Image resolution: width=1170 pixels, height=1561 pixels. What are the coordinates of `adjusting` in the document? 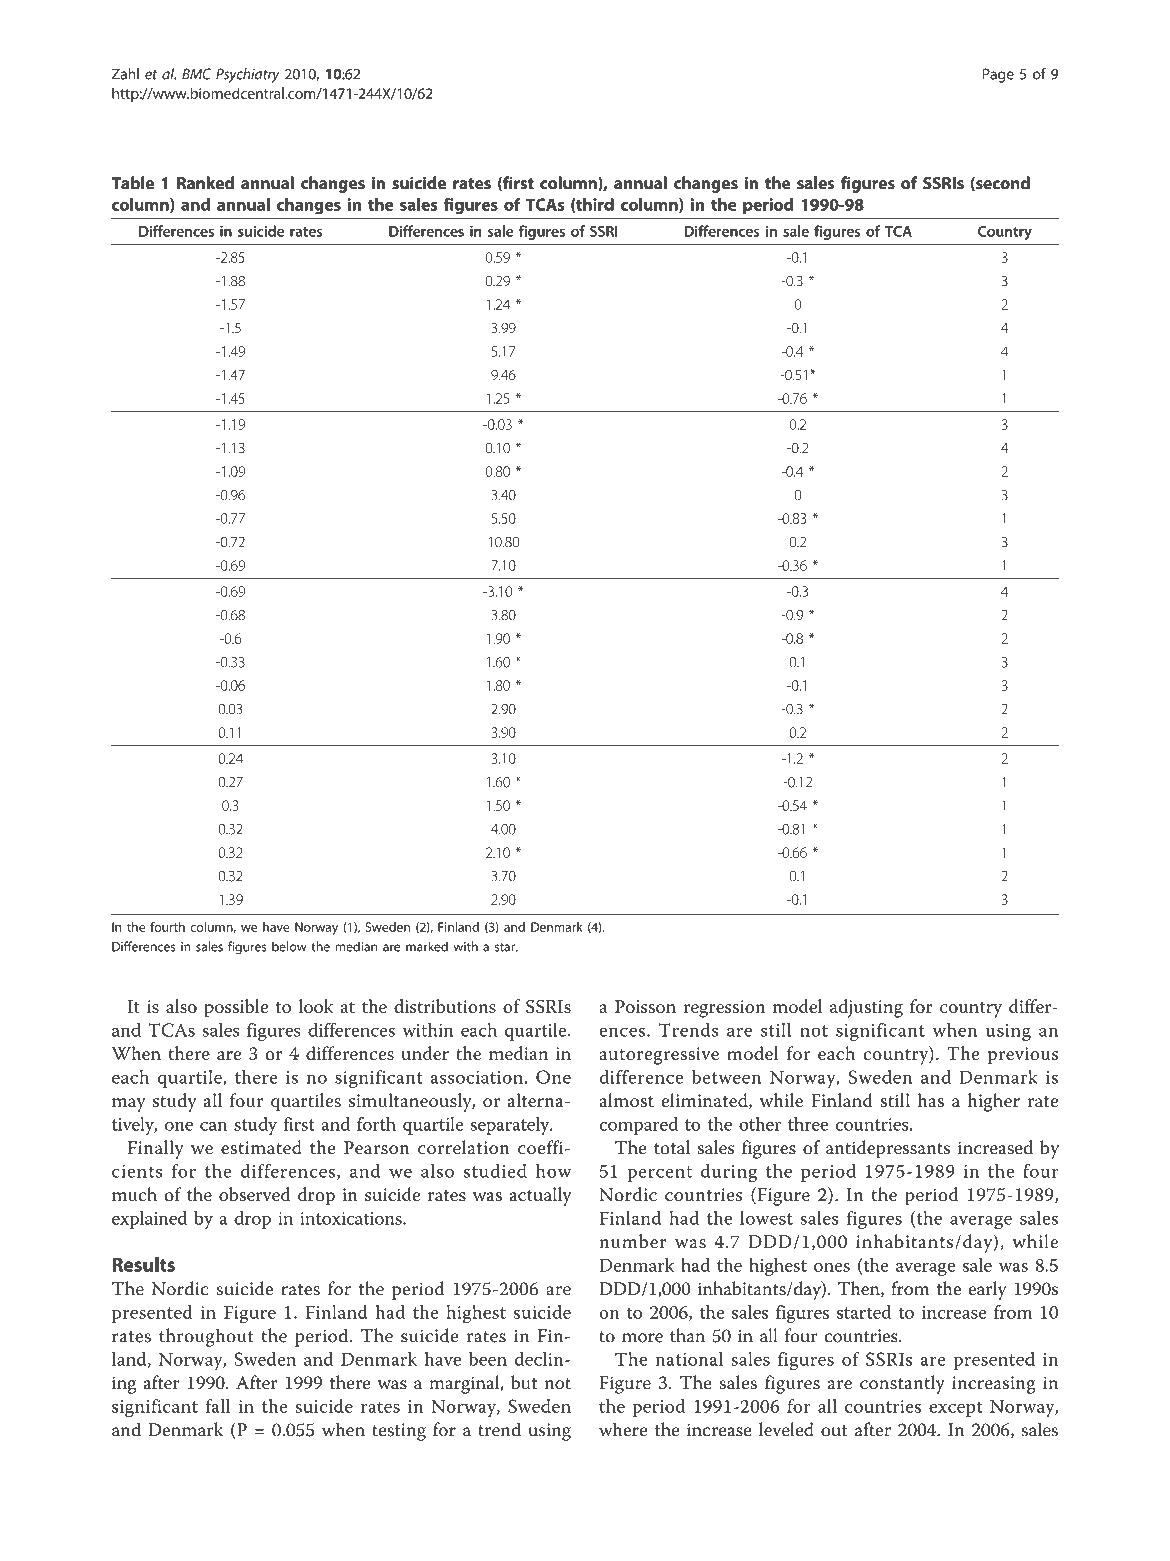 It's located at (866, 1008).
